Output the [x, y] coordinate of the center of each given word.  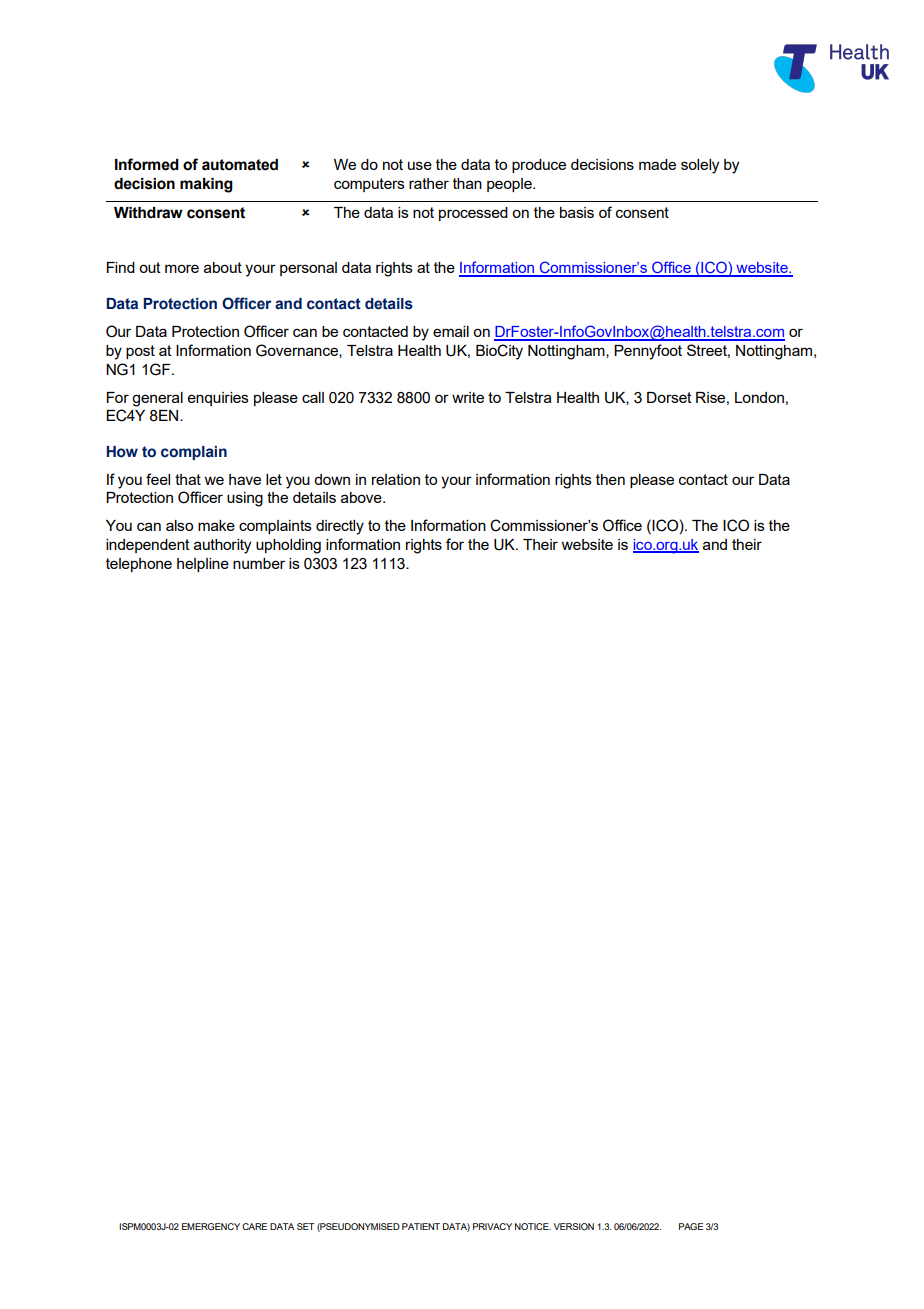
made [657, 164]
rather [429, 183]
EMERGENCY [211, 1226]
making [206, 185]
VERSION [574, 1226]
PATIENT [421, 1226]
